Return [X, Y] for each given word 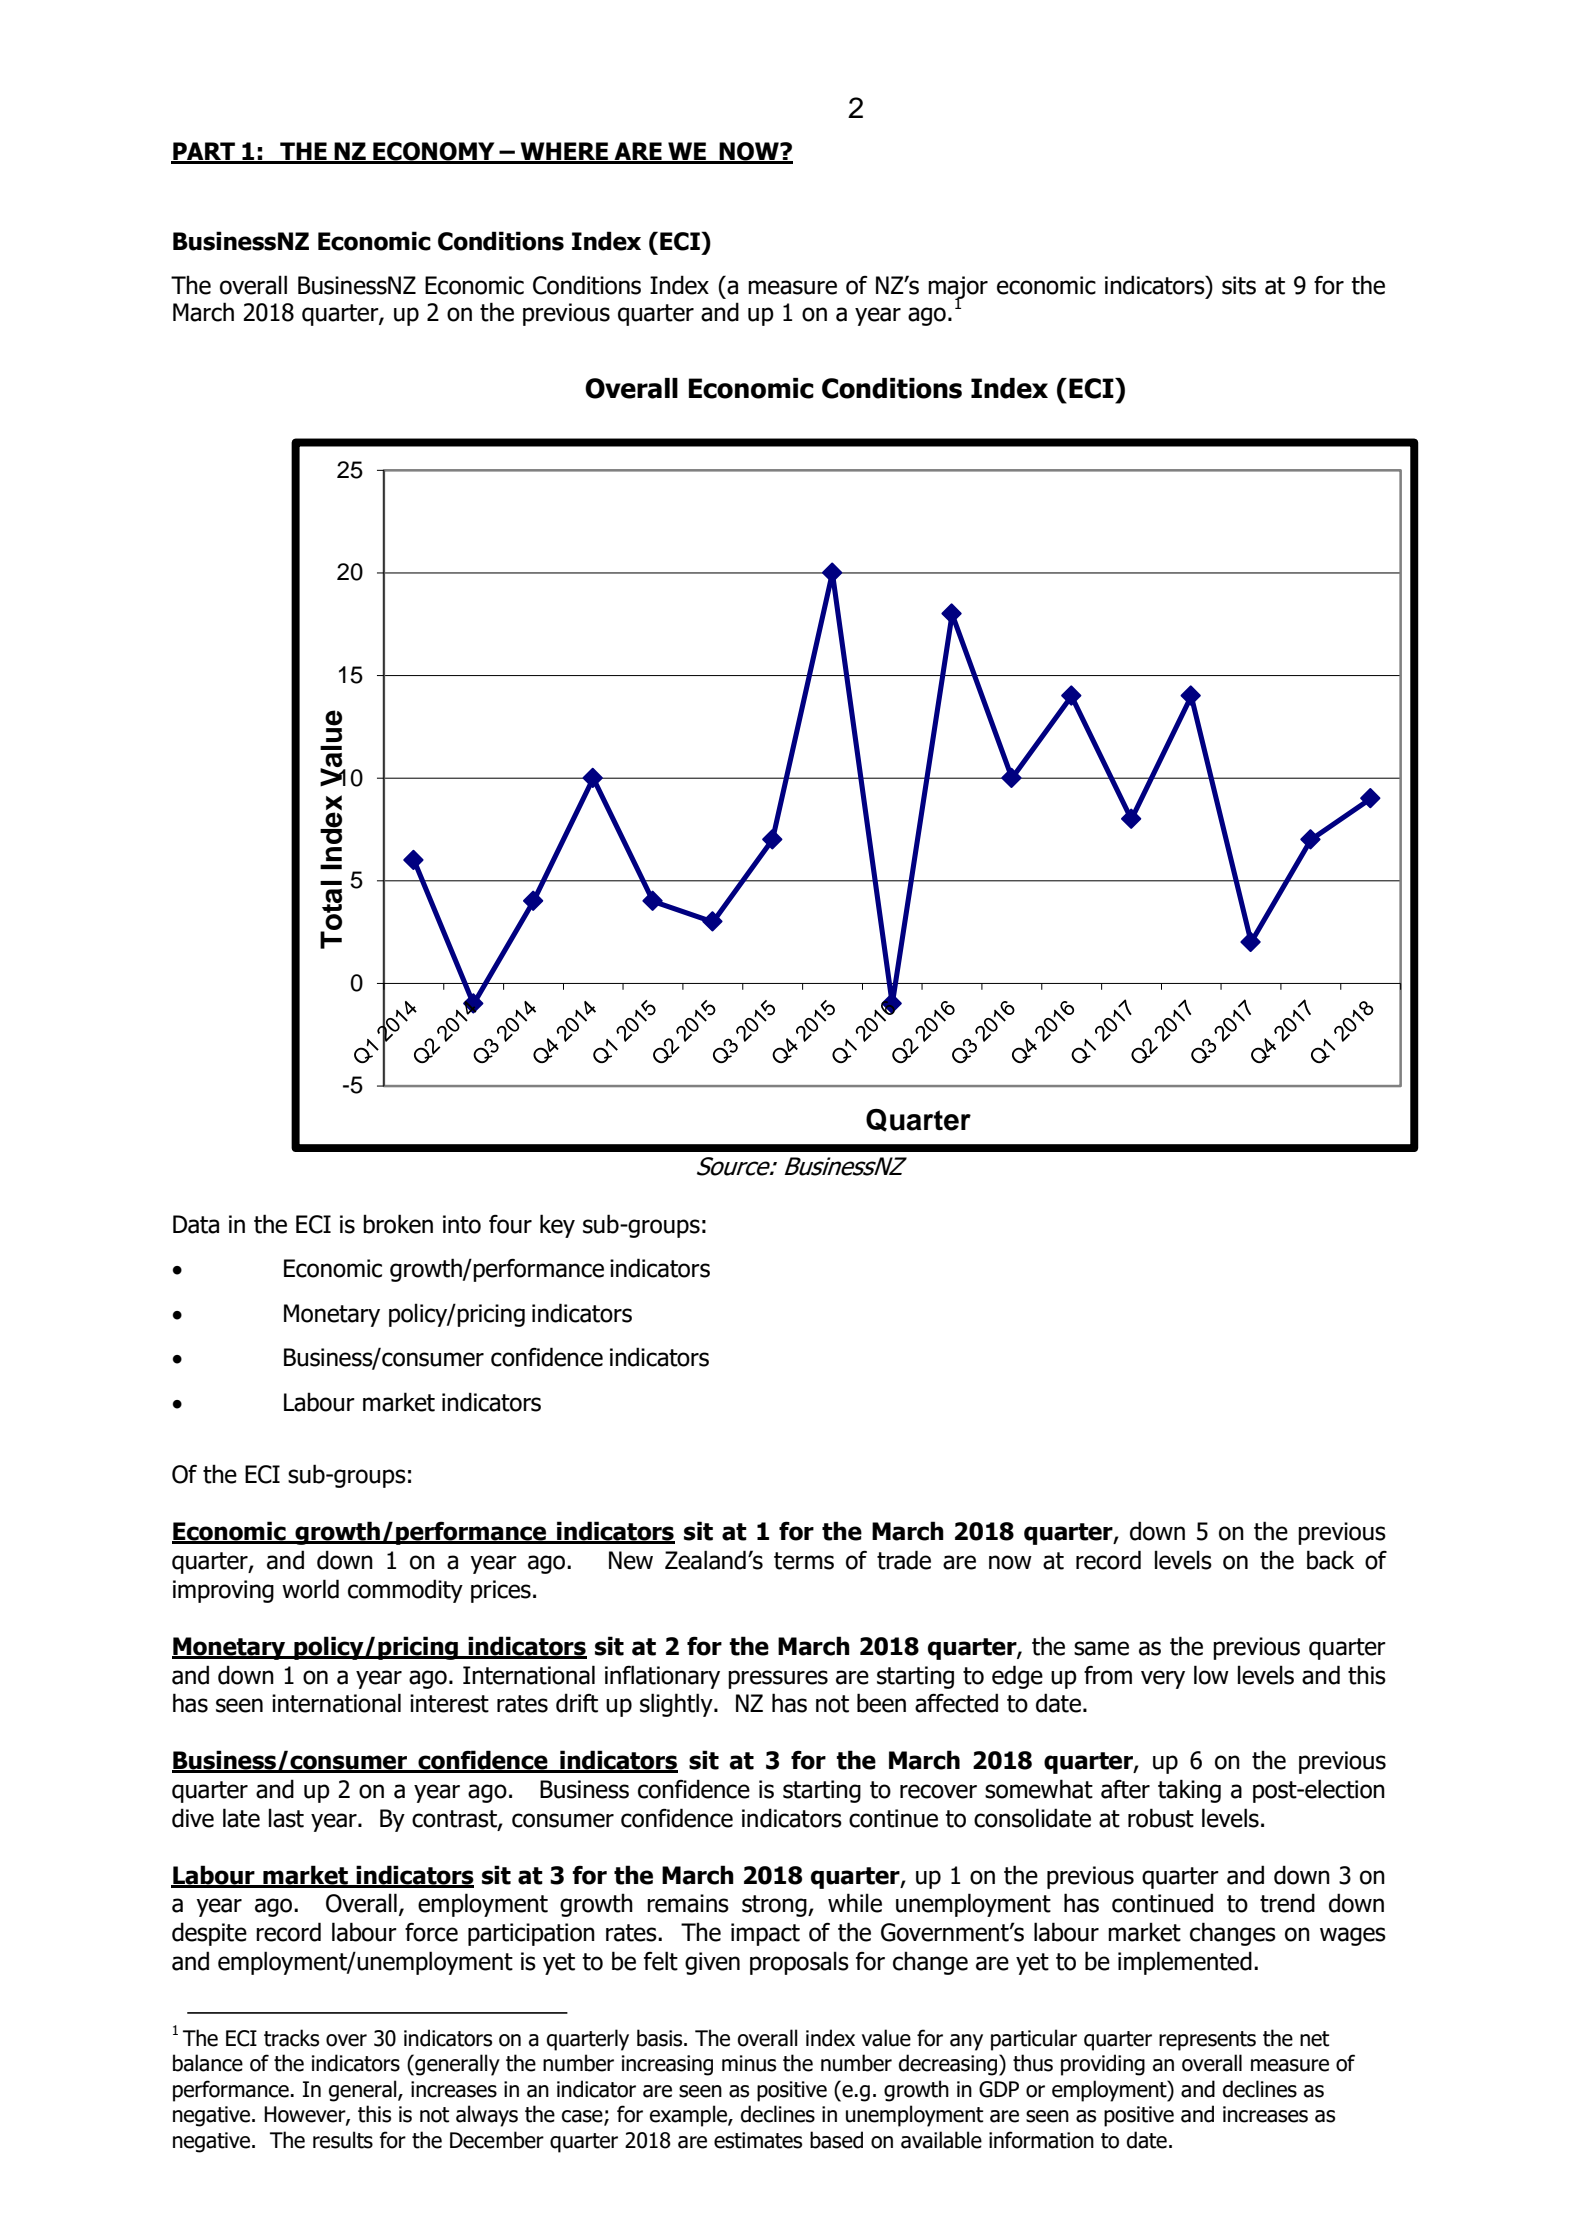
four [510, 1224]
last [286, 1818]
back [1330, 1560]
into [462, 1224]
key [557, 1226]
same [1101, 1648]
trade [904, 1560]
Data [196, 1224]
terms [804, 1561]
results [343, 2140]
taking [1189, 1791]
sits [1239, 285]
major [958, 288]
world [310, 1589]
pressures [778, 1679]
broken [398, 1224]
